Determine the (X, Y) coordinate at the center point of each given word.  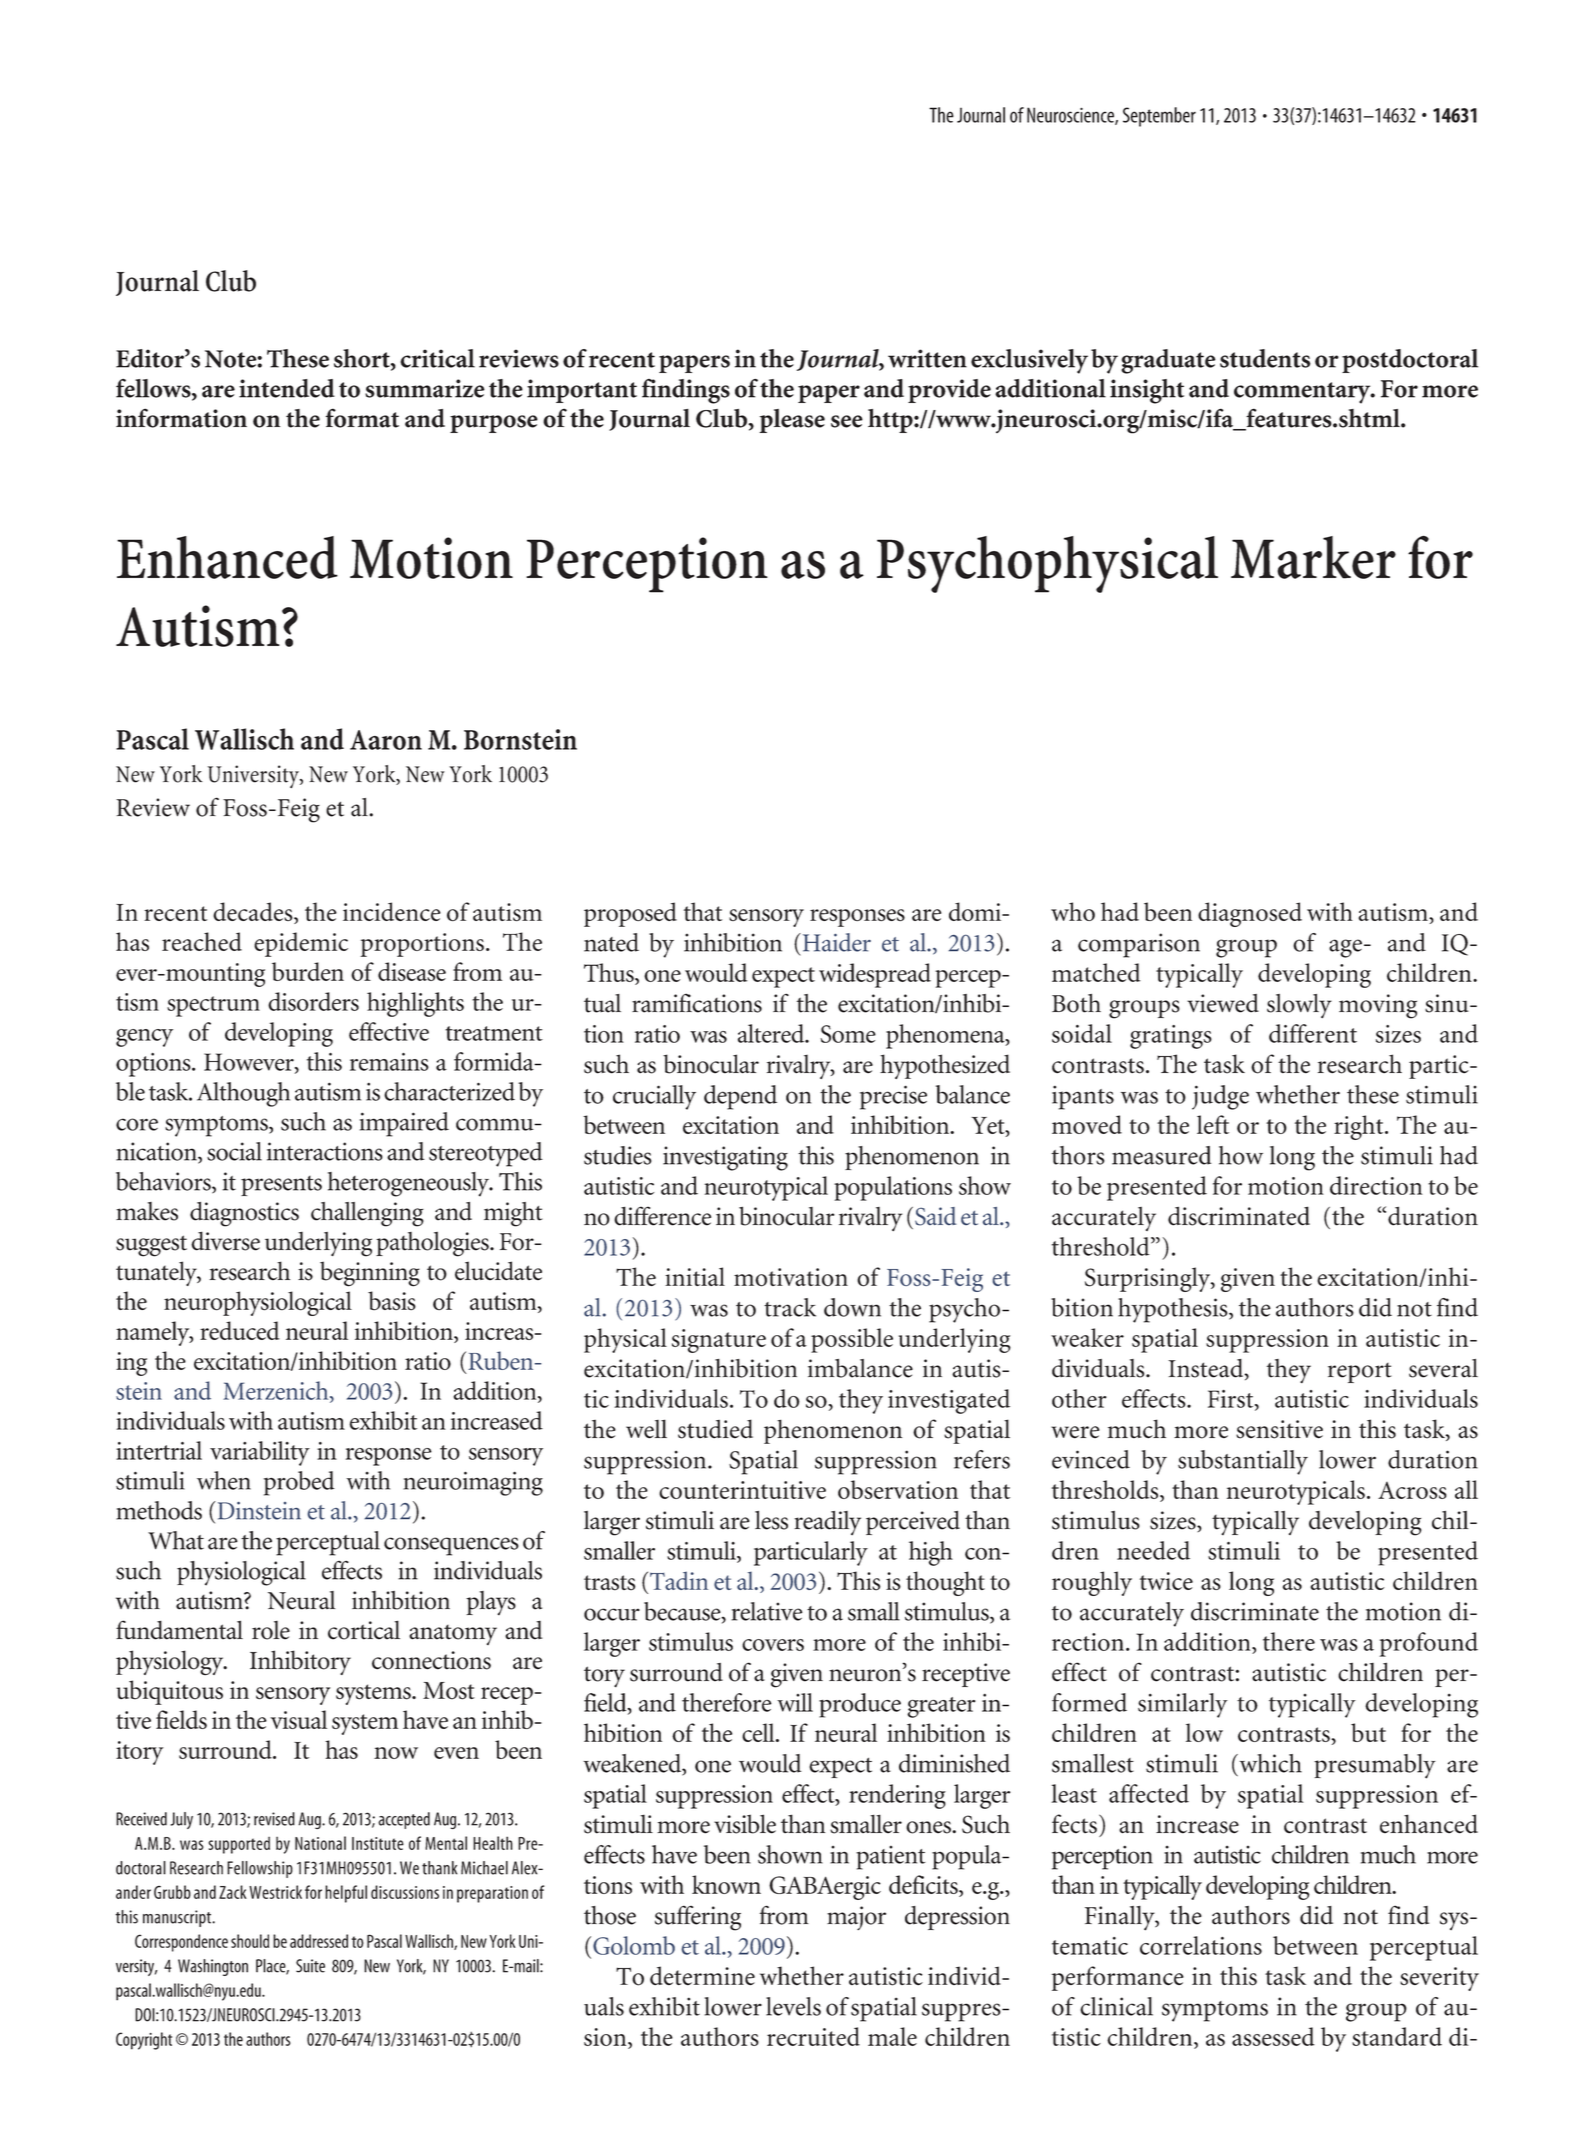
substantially (1243, 1462)
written (927, 358)
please (792, 421)
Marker (1313, 557)
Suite (310, 1966)
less (771, 1520)
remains (389, 1062)
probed (299, 1483)
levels (793, 2006)
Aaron (386, 740)
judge (1220, 1097)
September (1159, 117)
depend (740, 1097)
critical (437, 358)
